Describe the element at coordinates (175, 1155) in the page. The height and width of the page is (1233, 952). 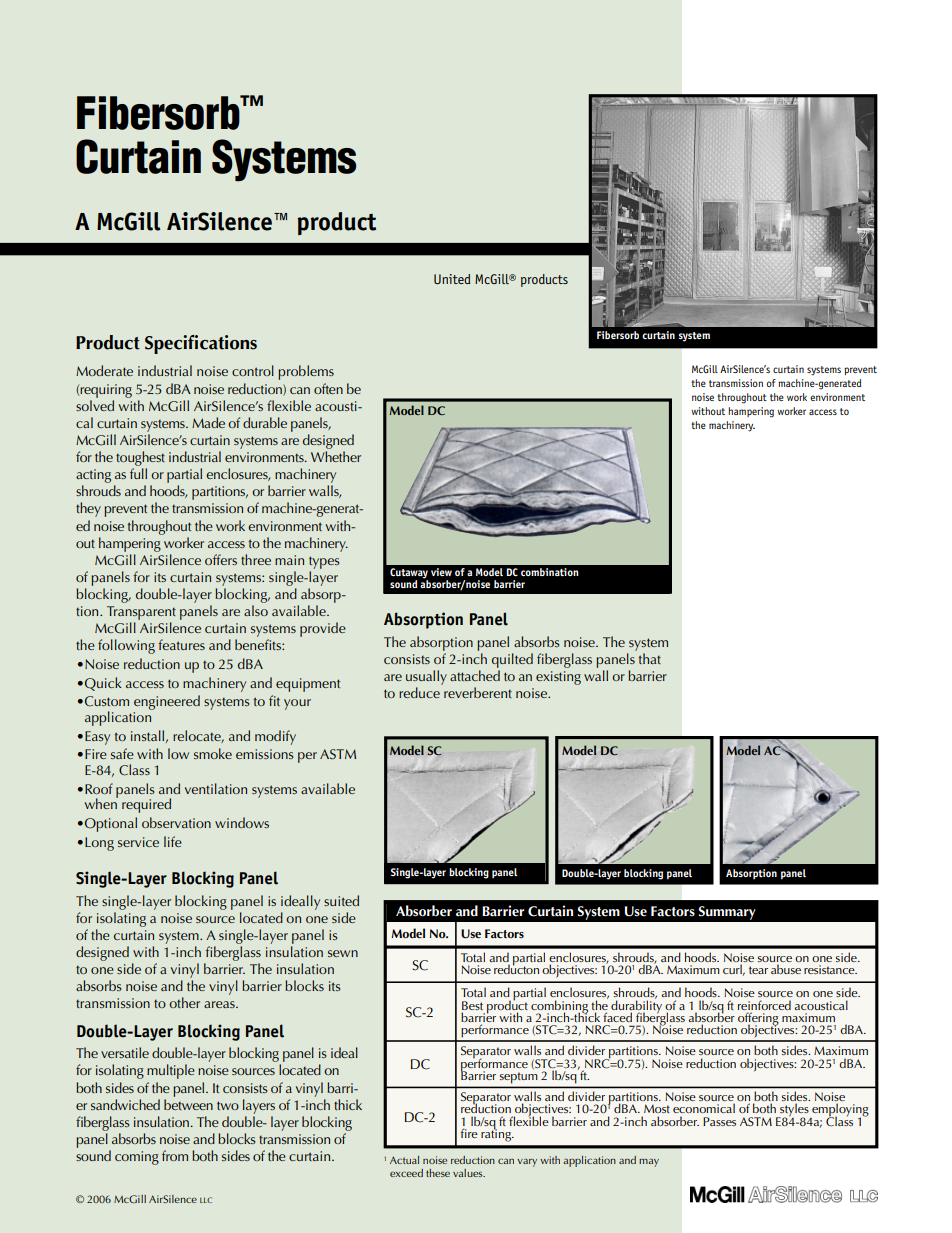
I see `from` at that location.
